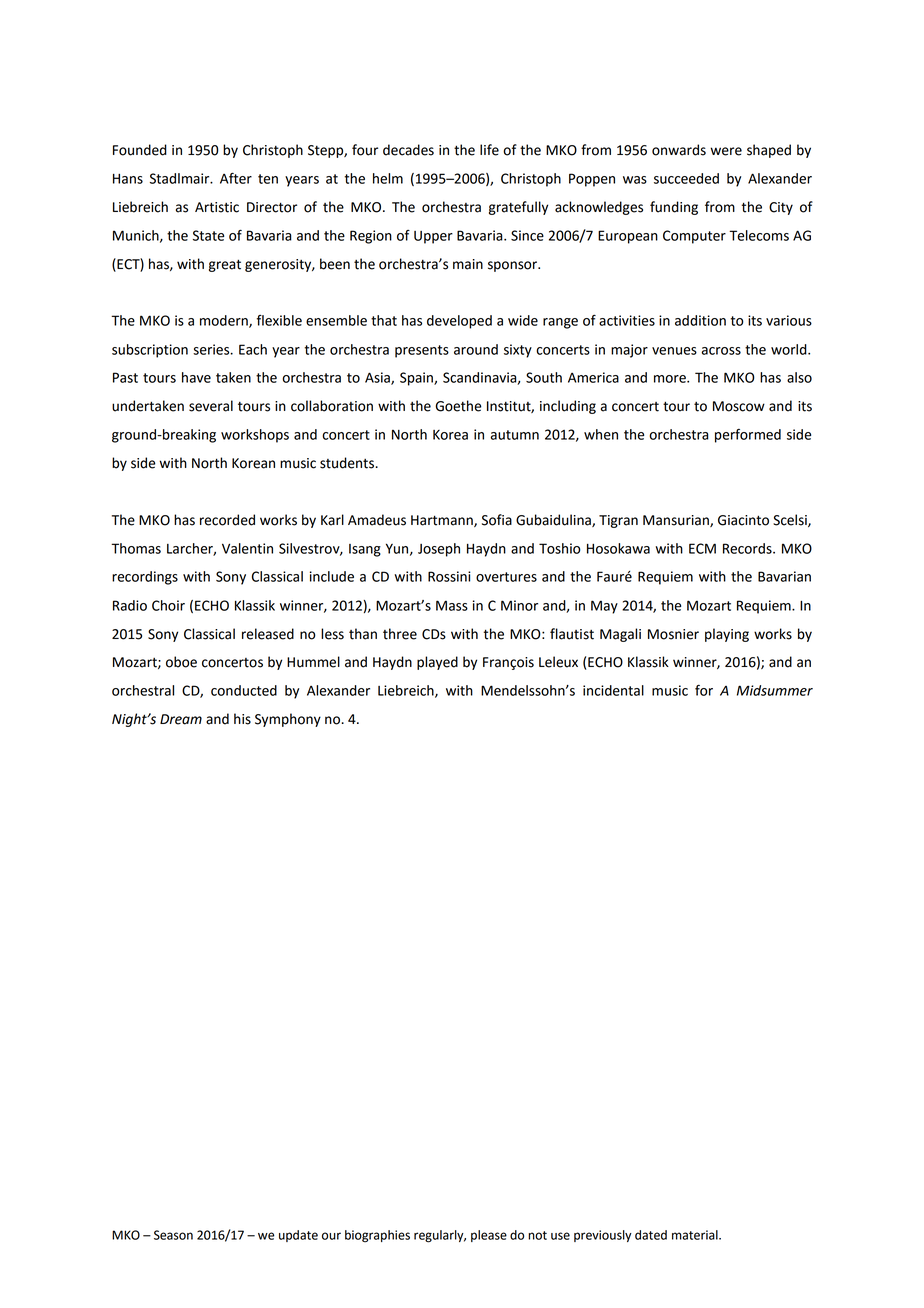 This screenshot has height=1308, width=924. Describe the element at coordinates (775, 690) in the screenshot. I see `Midsummer` at that location.
